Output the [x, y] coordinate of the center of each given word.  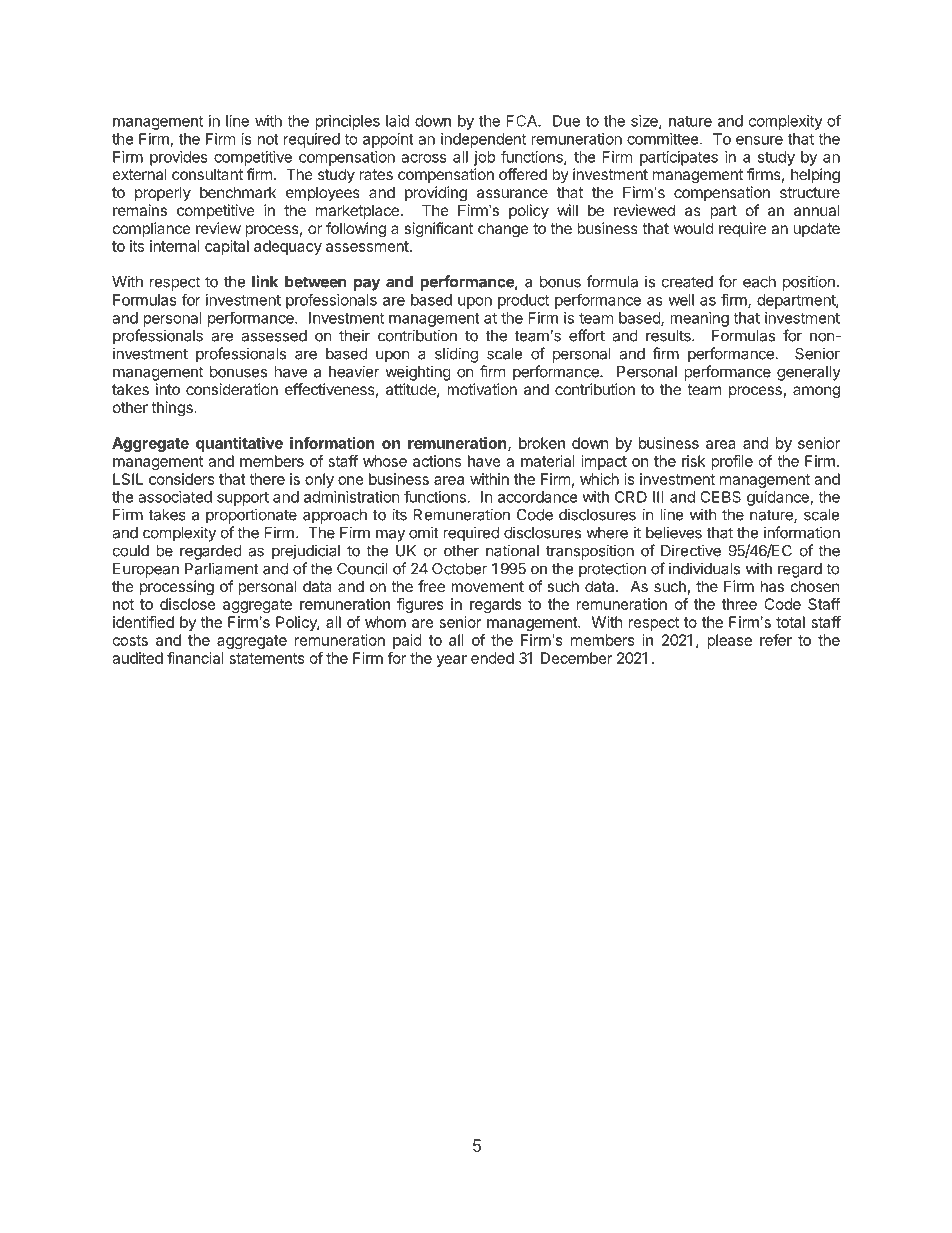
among [816, 392]
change [503, 230]
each [759, 282]
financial [195, 658]
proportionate [251, 516]
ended [492, 658]
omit [424, 532]
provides [179, 158]
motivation [482, 389]
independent [483, 140]
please [729, 641]
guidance [778, 498]
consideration [232, 389]
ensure [759, 140]
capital [227, 247]
